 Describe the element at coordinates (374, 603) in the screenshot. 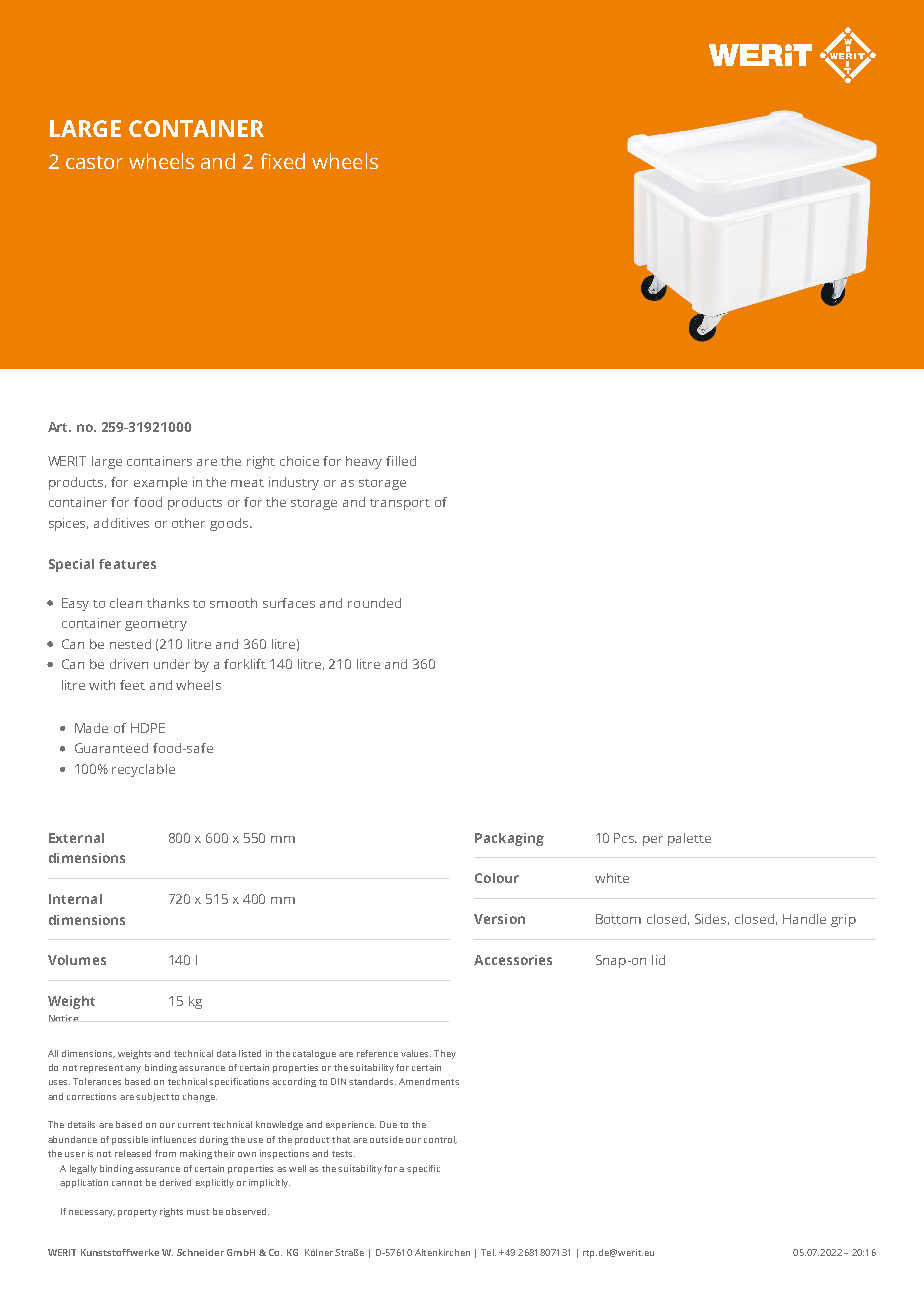

I see `rounded` at that location.
